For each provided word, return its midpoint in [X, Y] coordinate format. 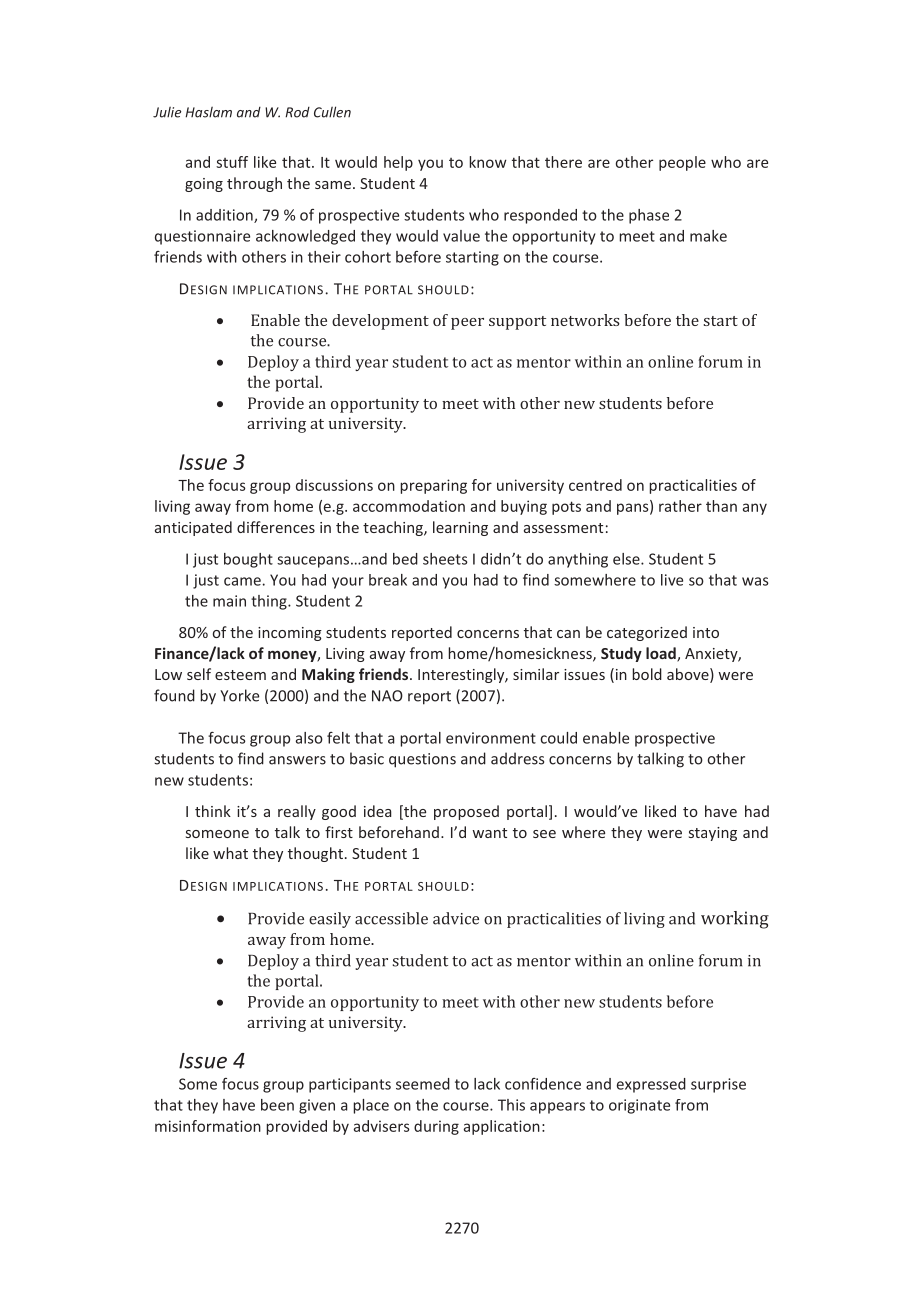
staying [713, 834]
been [277, 1105]
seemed [423, 1084]
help [398, 163]
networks [585, 320]
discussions [334, 485]
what [230, 853]
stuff [232, 162]
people [682, 163]
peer [467, 324]
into [706, 632]
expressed [651, 1085]
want [489, 833]
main [229, 601]
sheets [445, 559]
